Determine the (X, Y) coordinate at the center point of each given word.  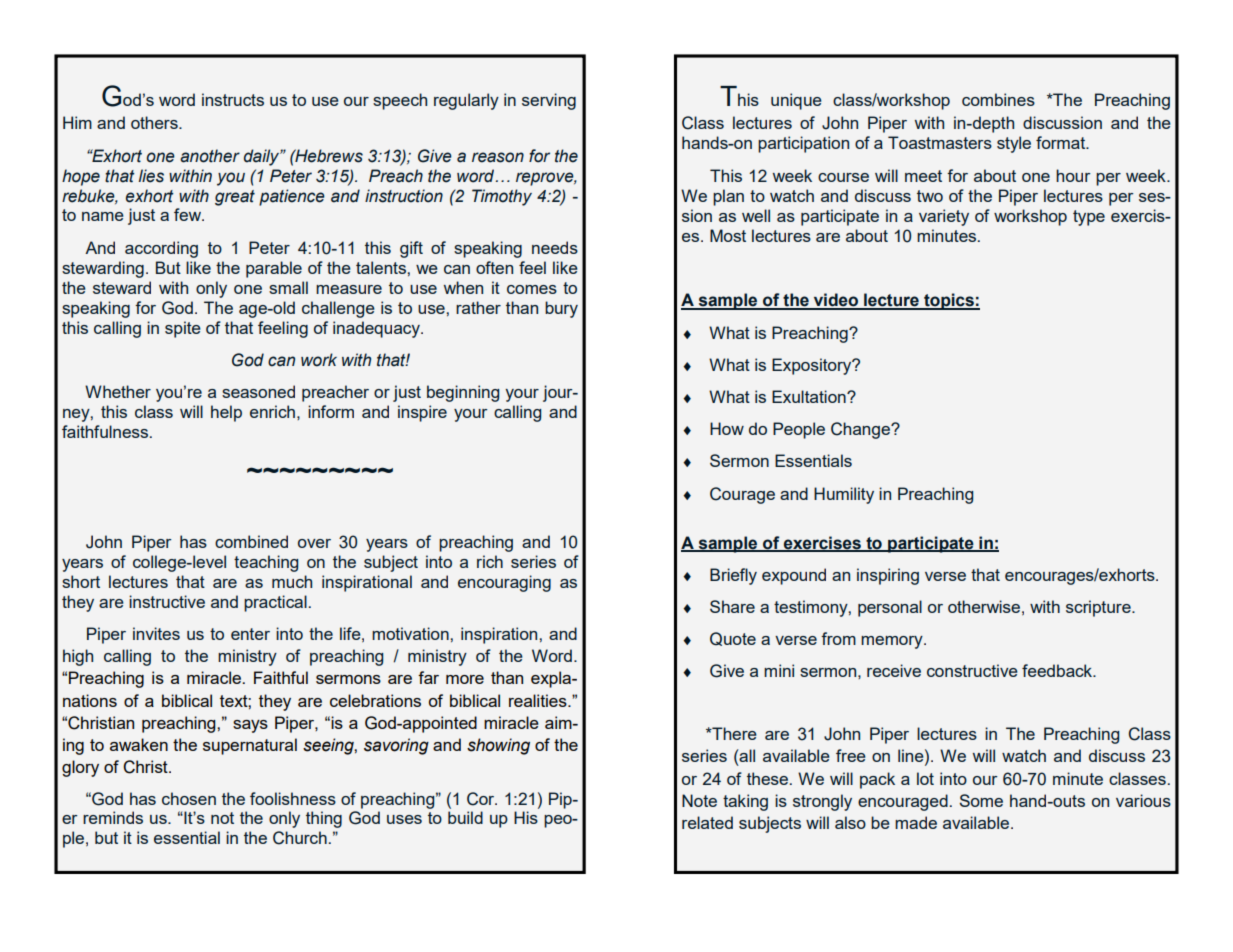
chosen (189, 798)
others (155, 122)
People (799, 430)
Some (981, 800)
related (707, 822)
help (226, 413)
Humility (844, 495)
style (1014, 144)
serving (549, 101)
